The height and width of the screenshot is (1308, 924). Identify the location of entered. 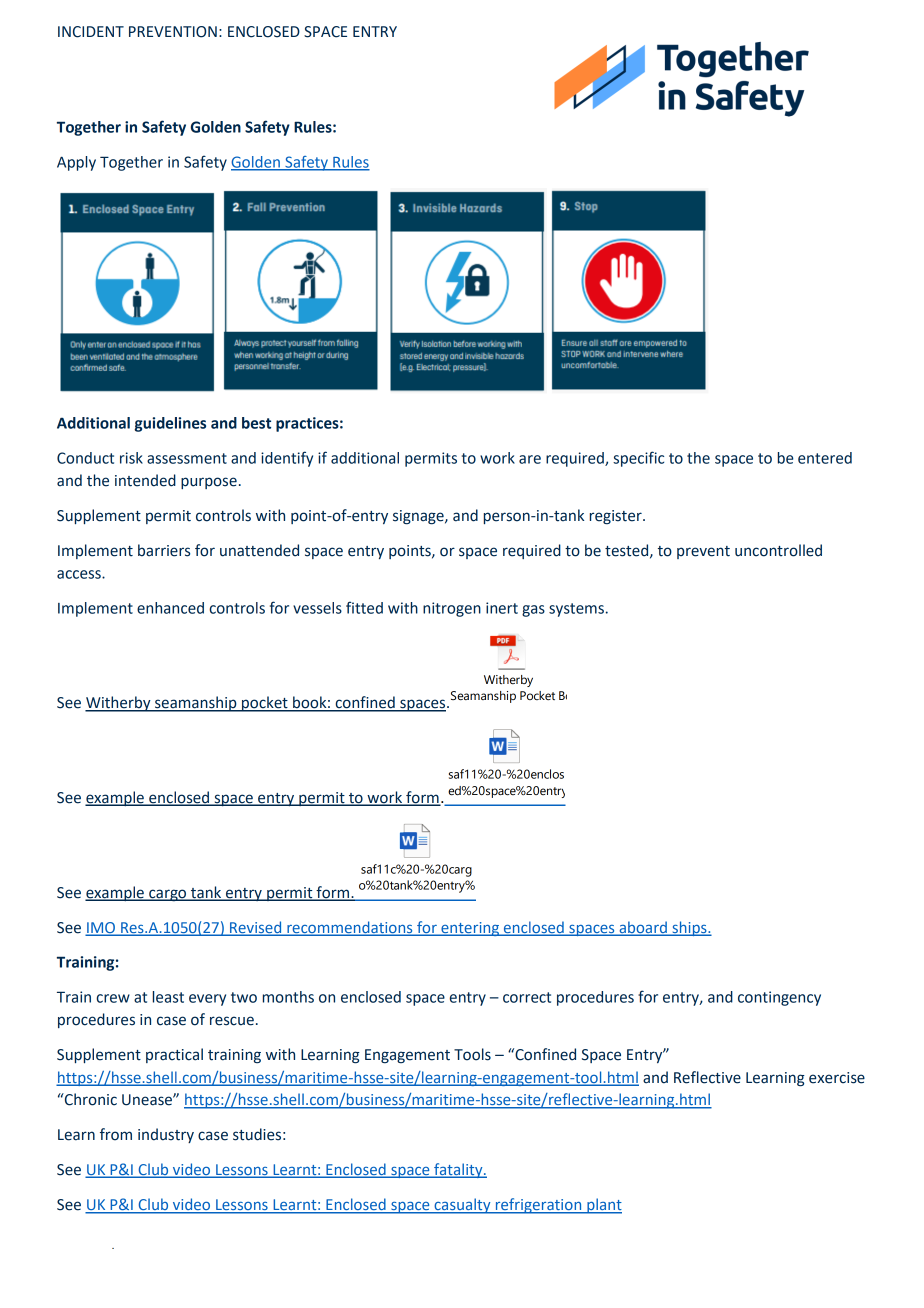
(825, 458).
